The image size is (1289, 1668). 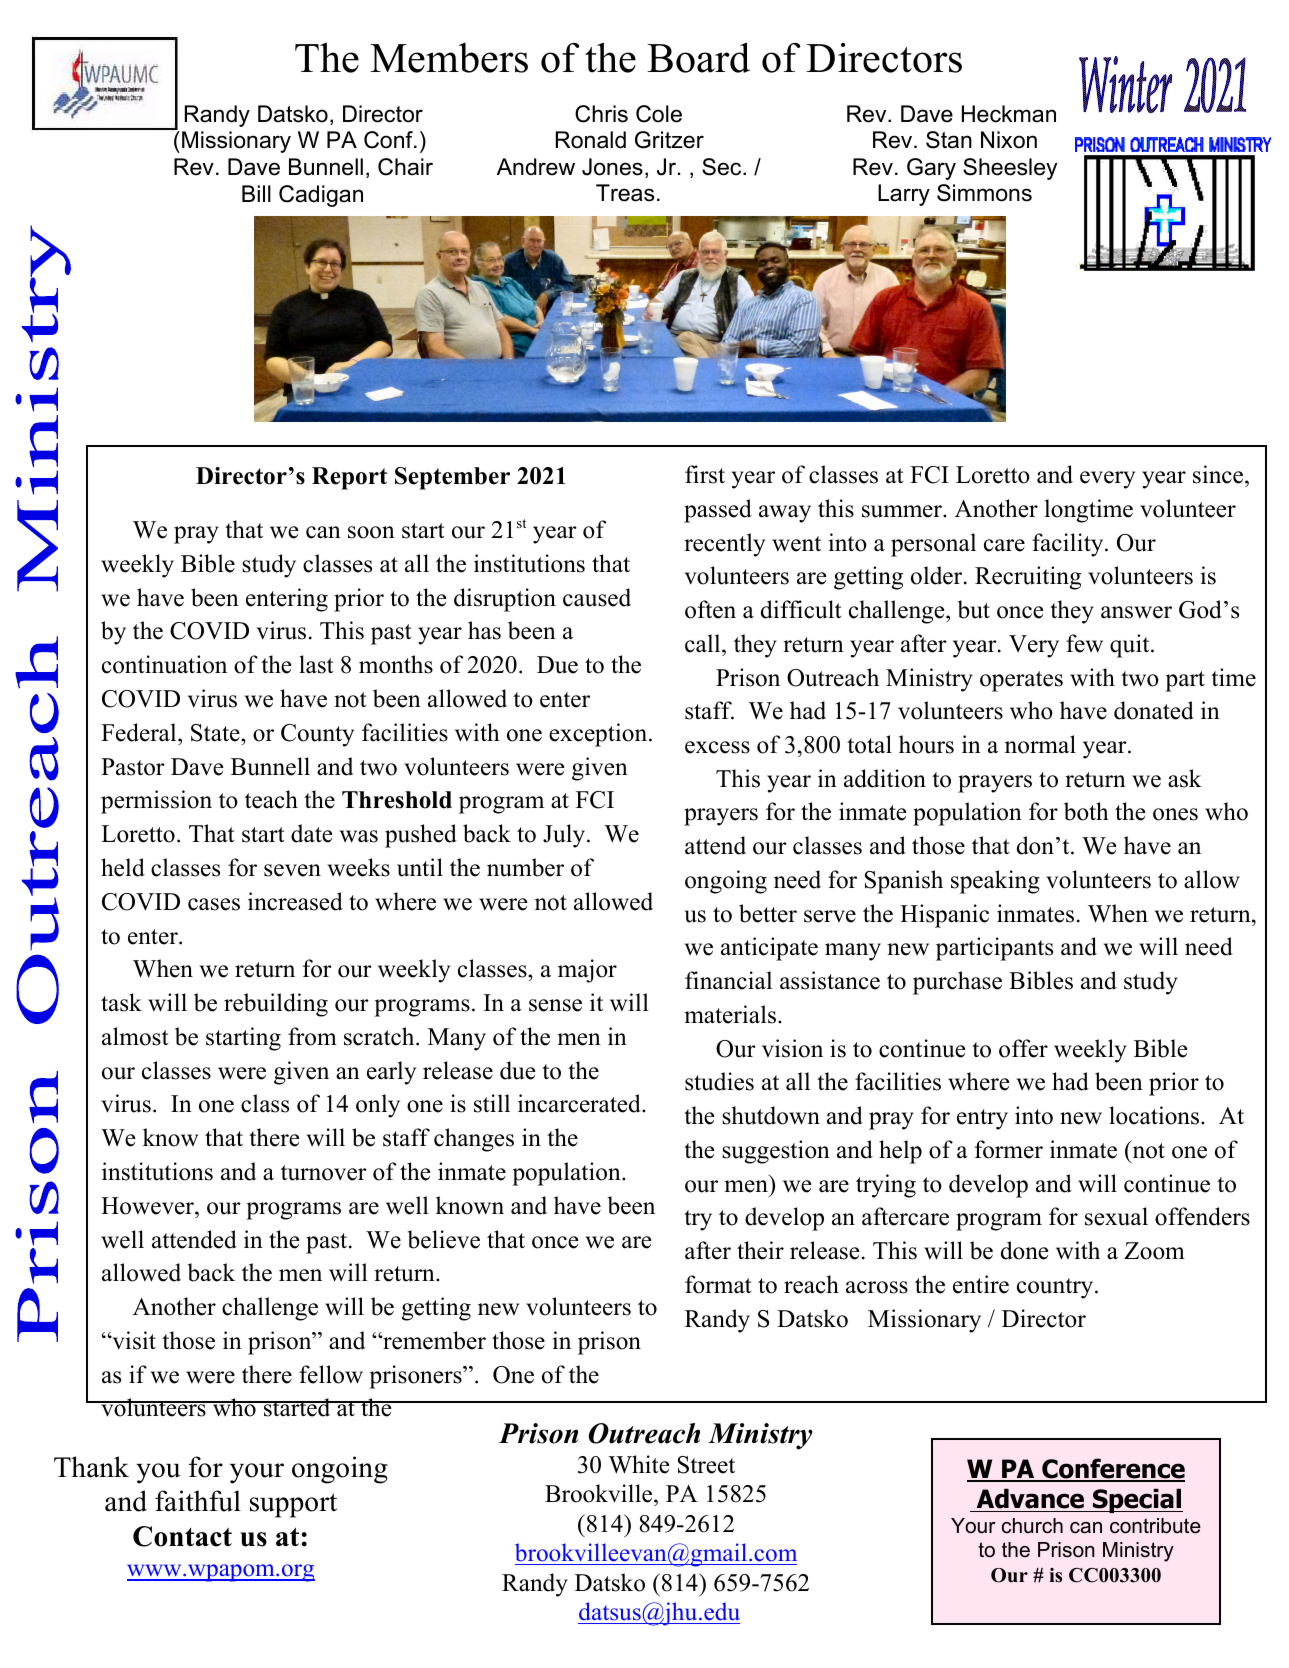 What do you see at coordinates (1009, 114) in the page?
I see `Heckman` at bounding box center [1009, 114].
